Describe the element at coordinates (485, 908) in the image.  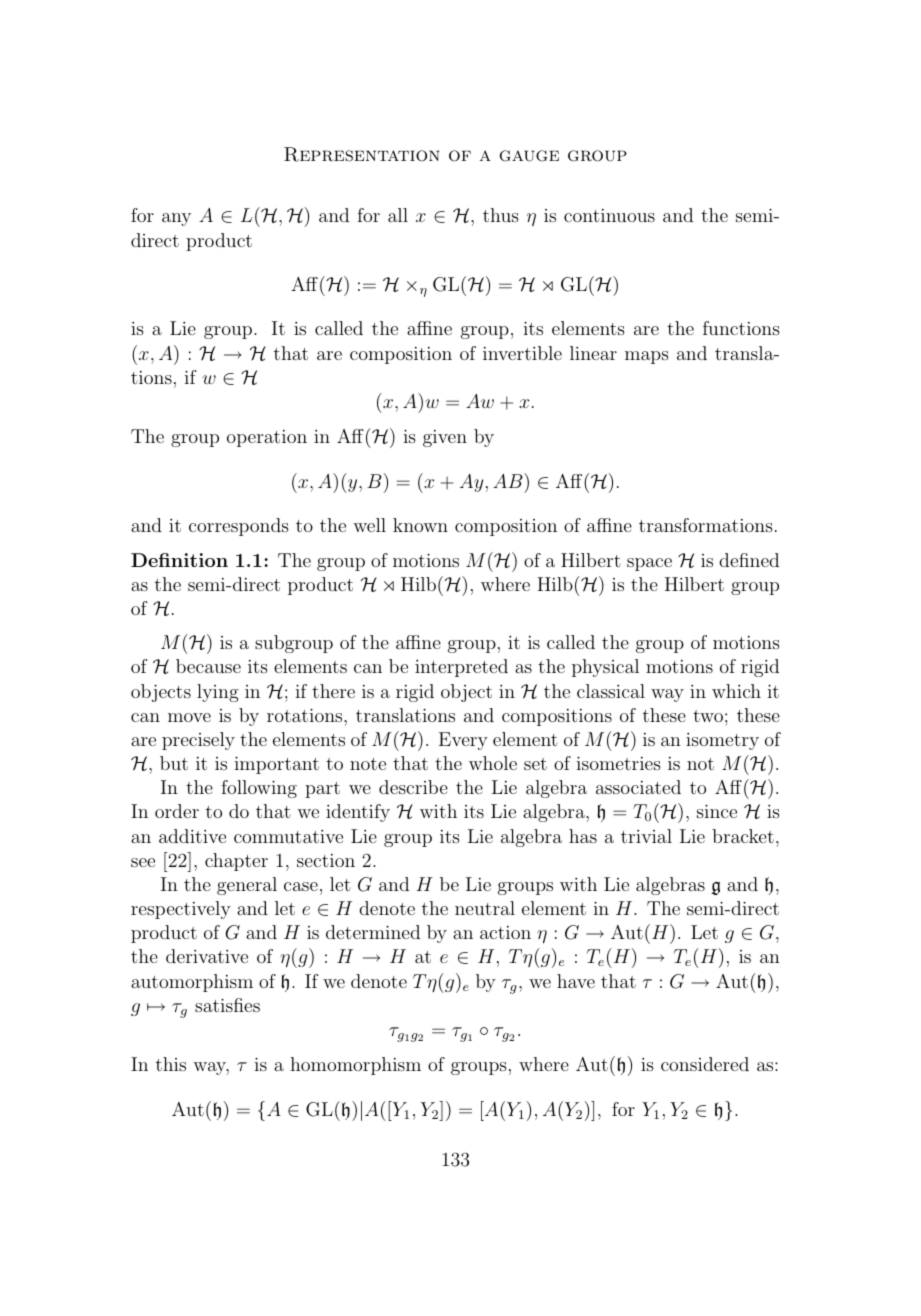
I see `neutral` at that location.
